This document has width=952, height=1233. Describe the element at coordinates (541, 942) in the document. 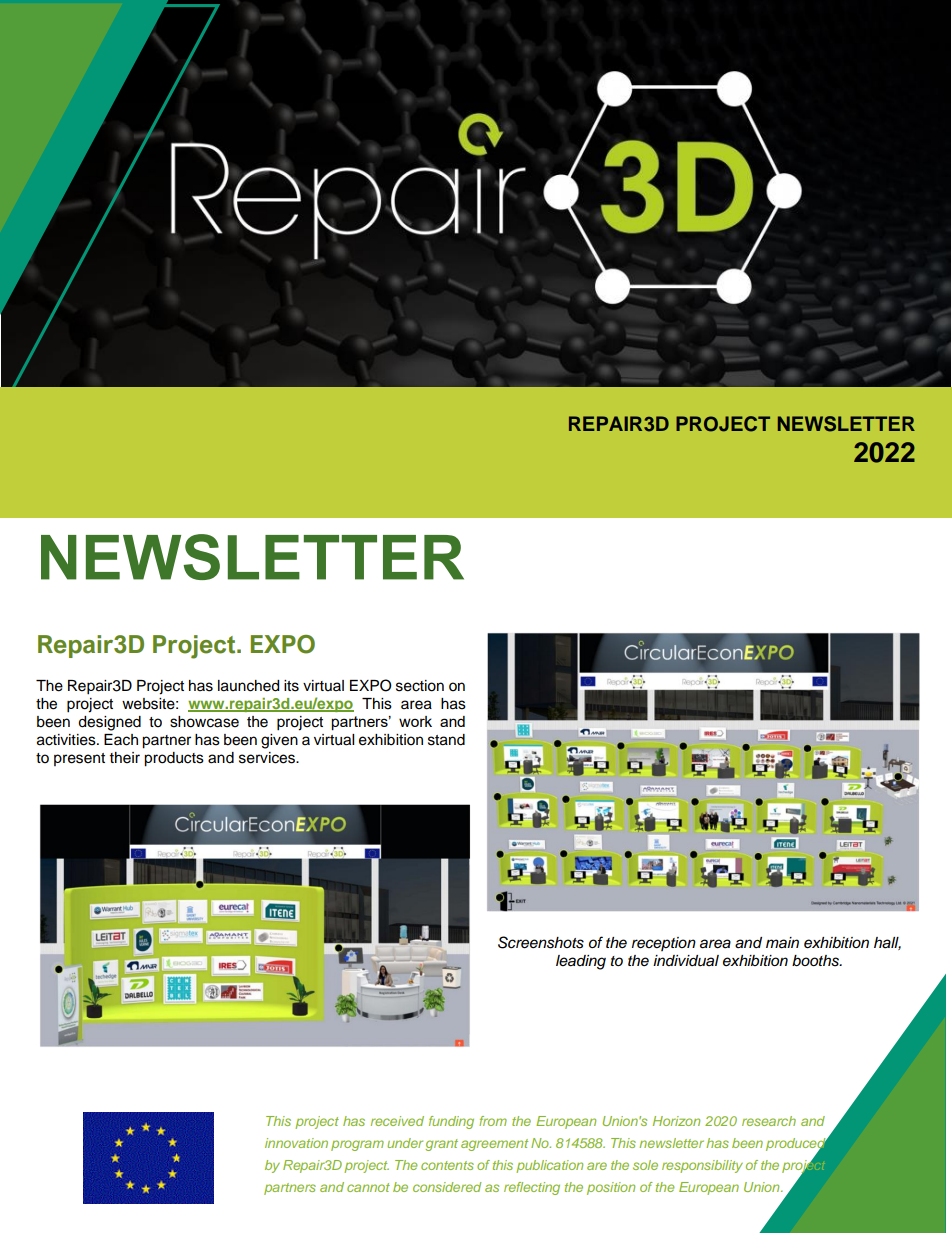

I see `Screenshots` at that location.
